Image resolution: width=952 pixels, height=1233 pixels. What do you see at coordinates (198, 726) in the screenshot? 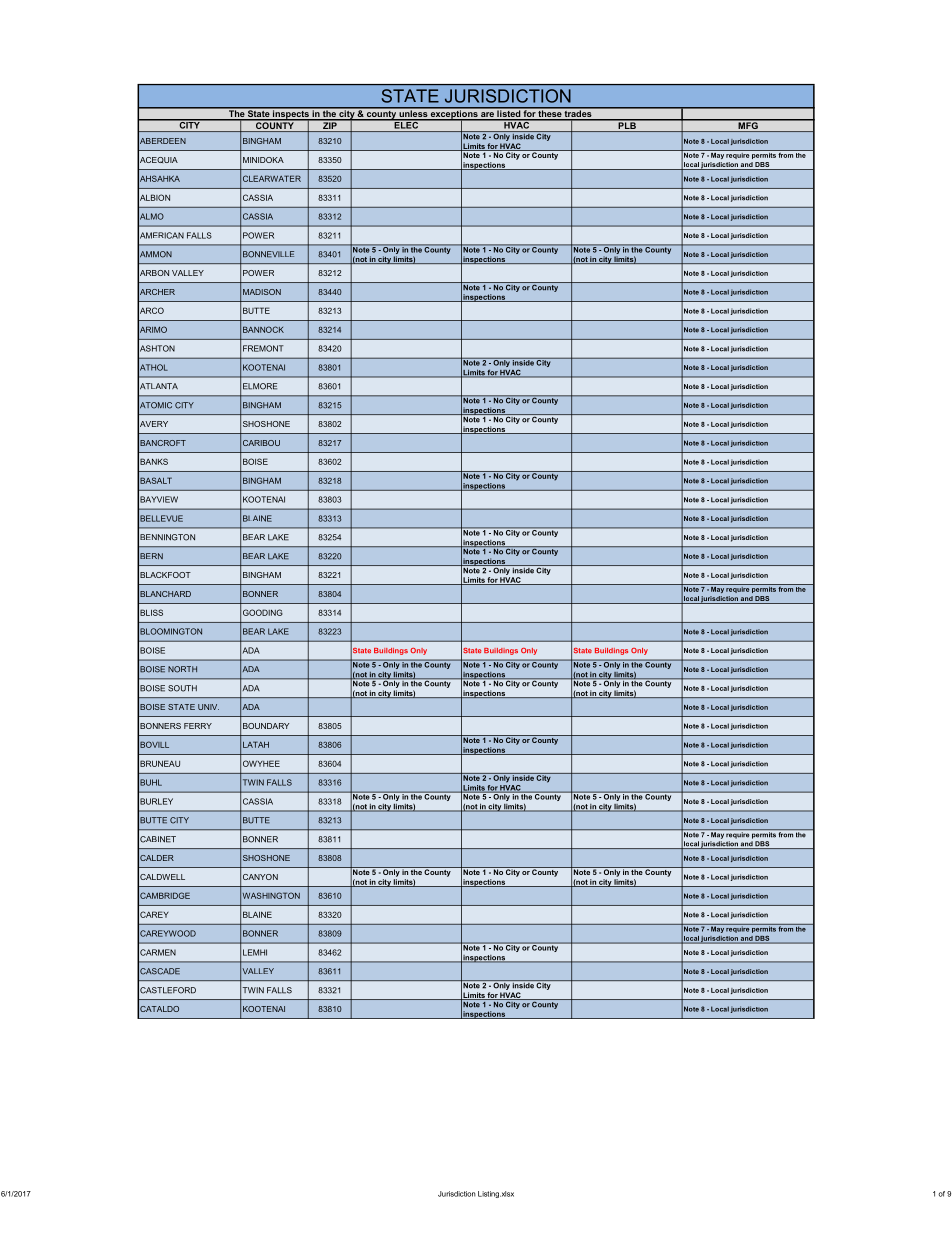
I see `FERRY` at bounding box center [198, 726].
